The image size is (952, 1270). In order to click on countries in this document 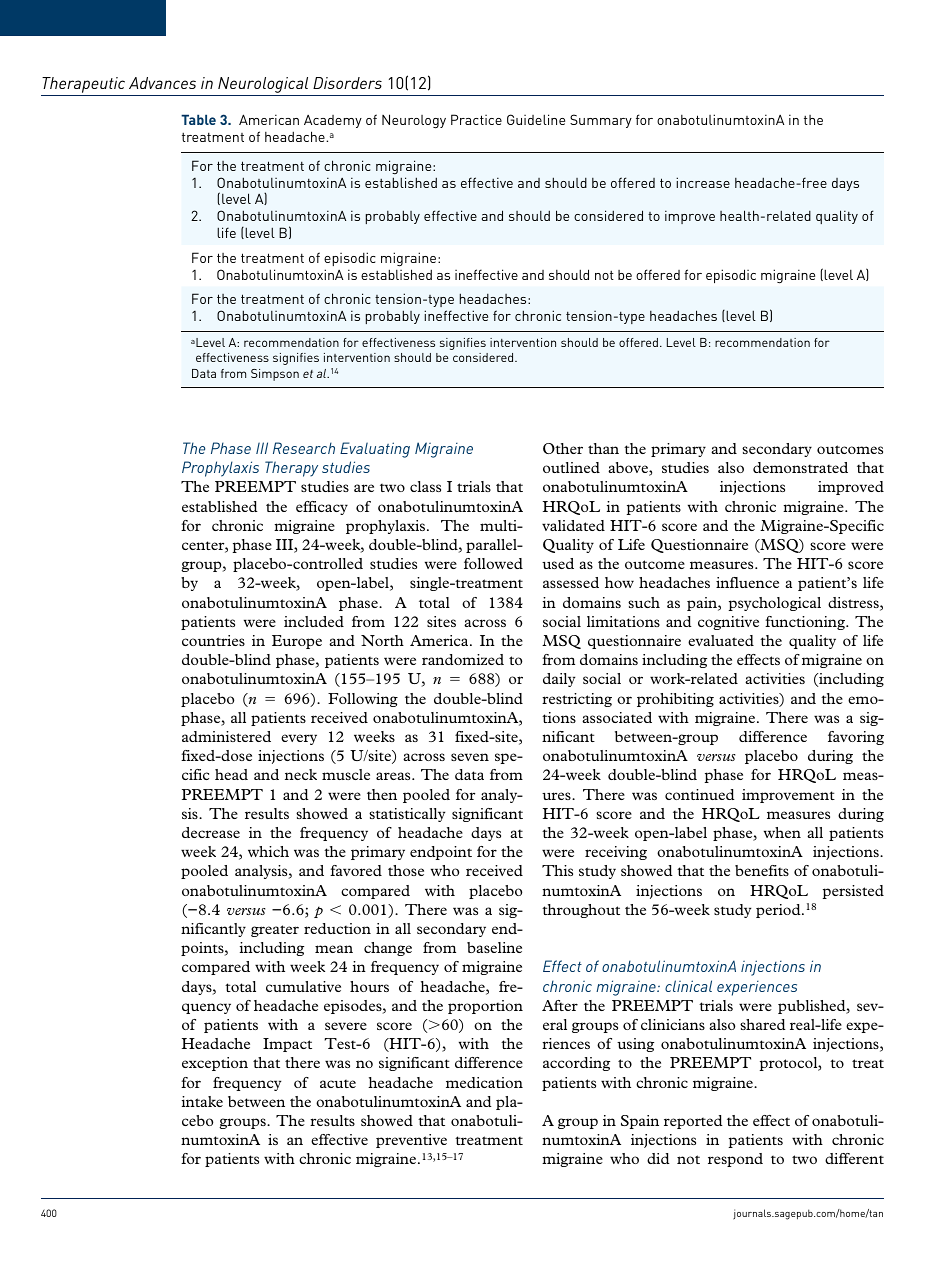, I will do `click(213, 640)`.
